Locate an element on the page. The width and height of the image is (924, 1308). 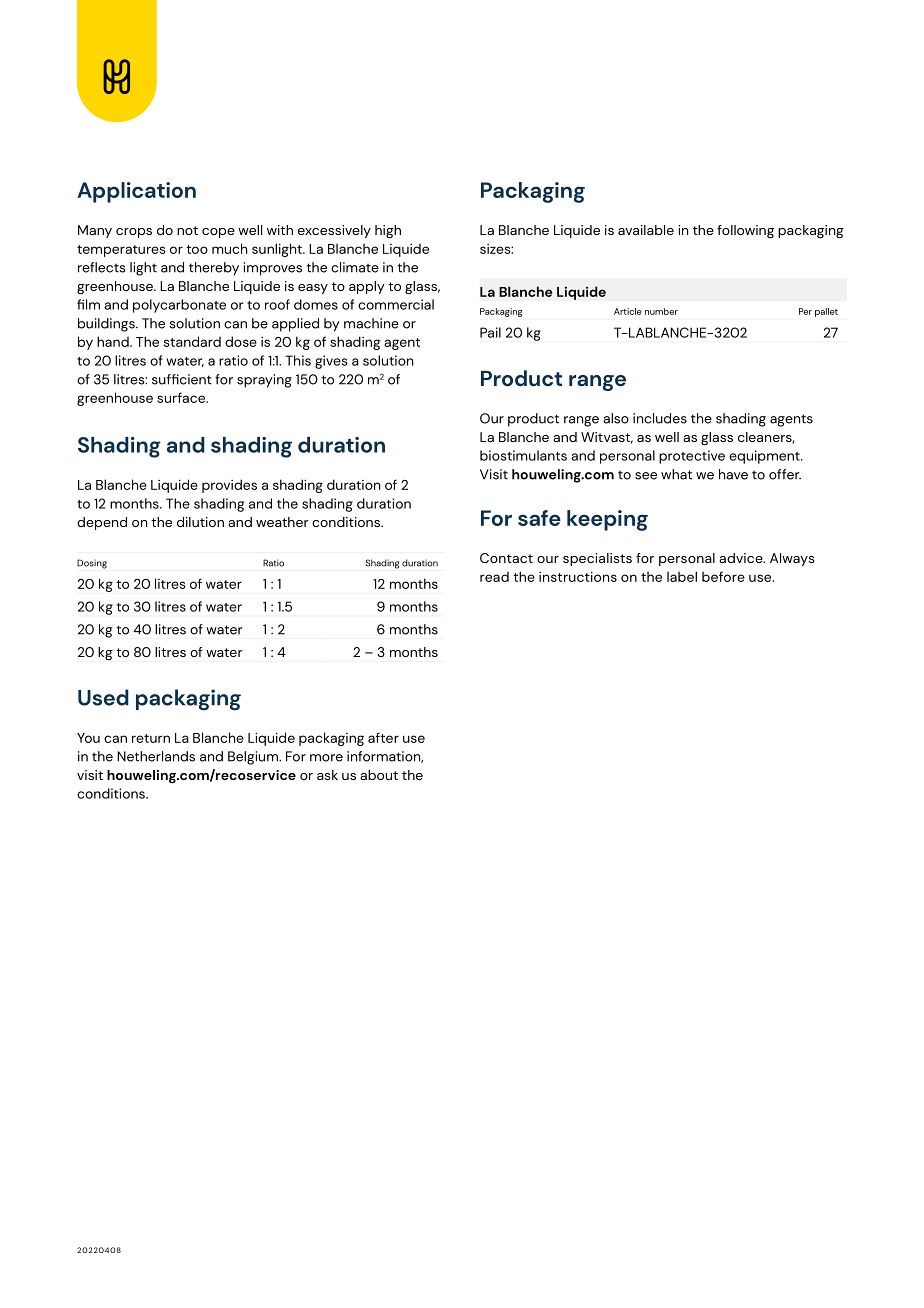
following is located at coordinates (745, 232).
